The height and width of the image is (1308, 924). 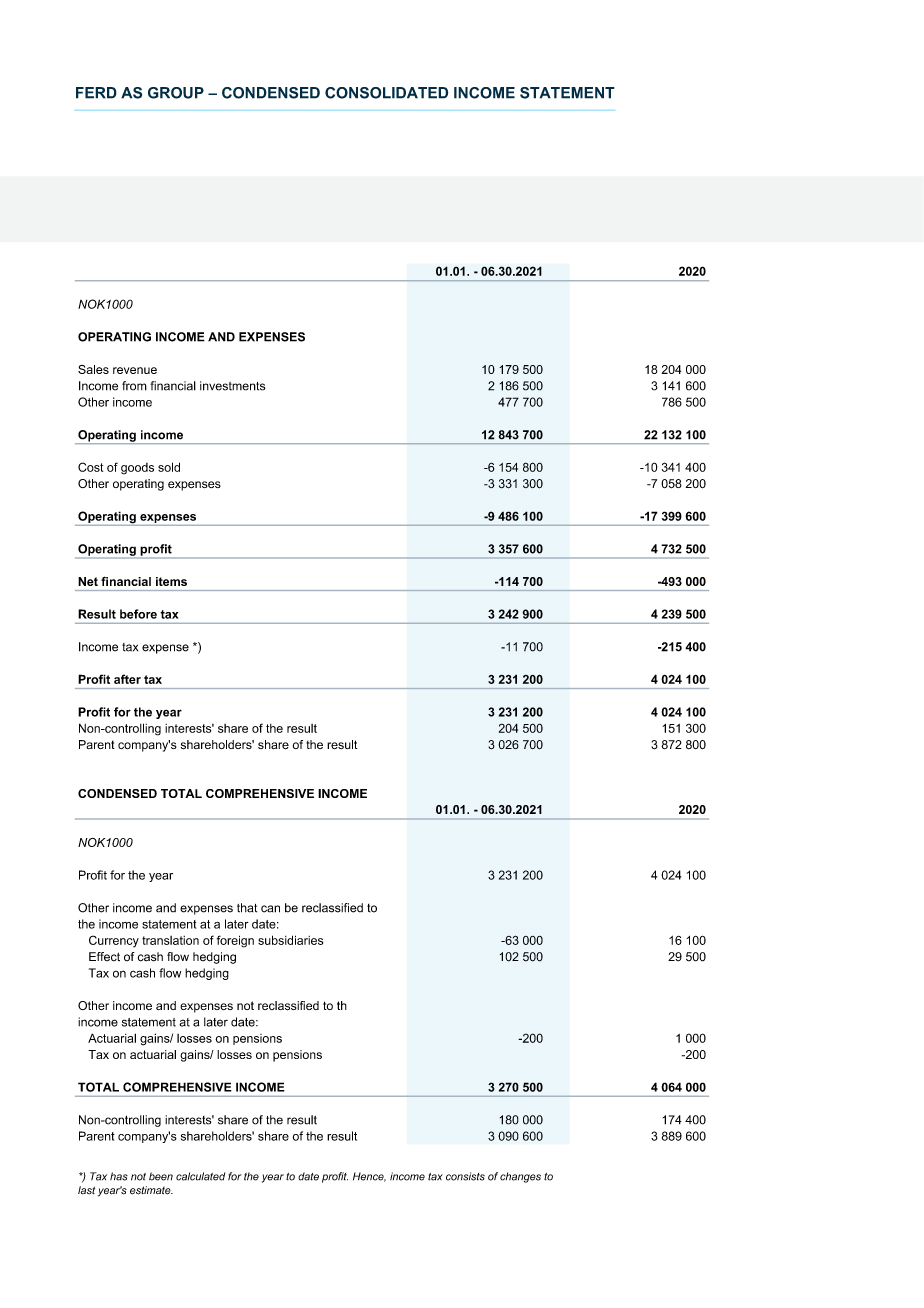 I want to click on can, so click(x=270, y=909).
